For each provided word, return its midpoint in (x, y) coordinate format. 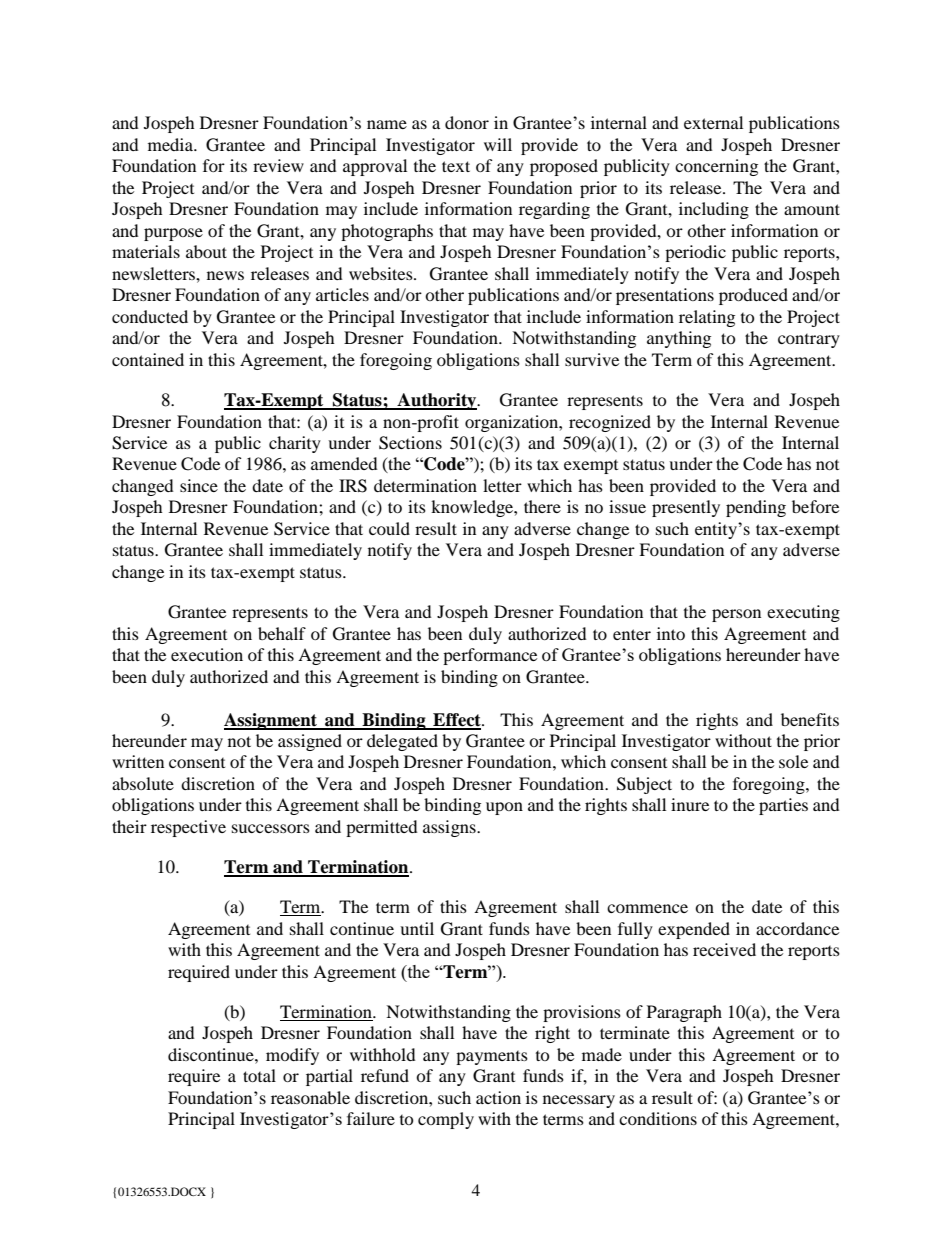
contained (148, 359)
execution (207, 654)
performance (490, 656)
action (498, 1097)
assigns (450, 828)
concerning (716, 167)
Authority (437, 401)
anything (679, 339)
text (456, 166)
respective (188, 828)
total (259, 1075)
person (736, 615)
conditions (658, 1118)
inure (690, 804)
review (278, 165)
